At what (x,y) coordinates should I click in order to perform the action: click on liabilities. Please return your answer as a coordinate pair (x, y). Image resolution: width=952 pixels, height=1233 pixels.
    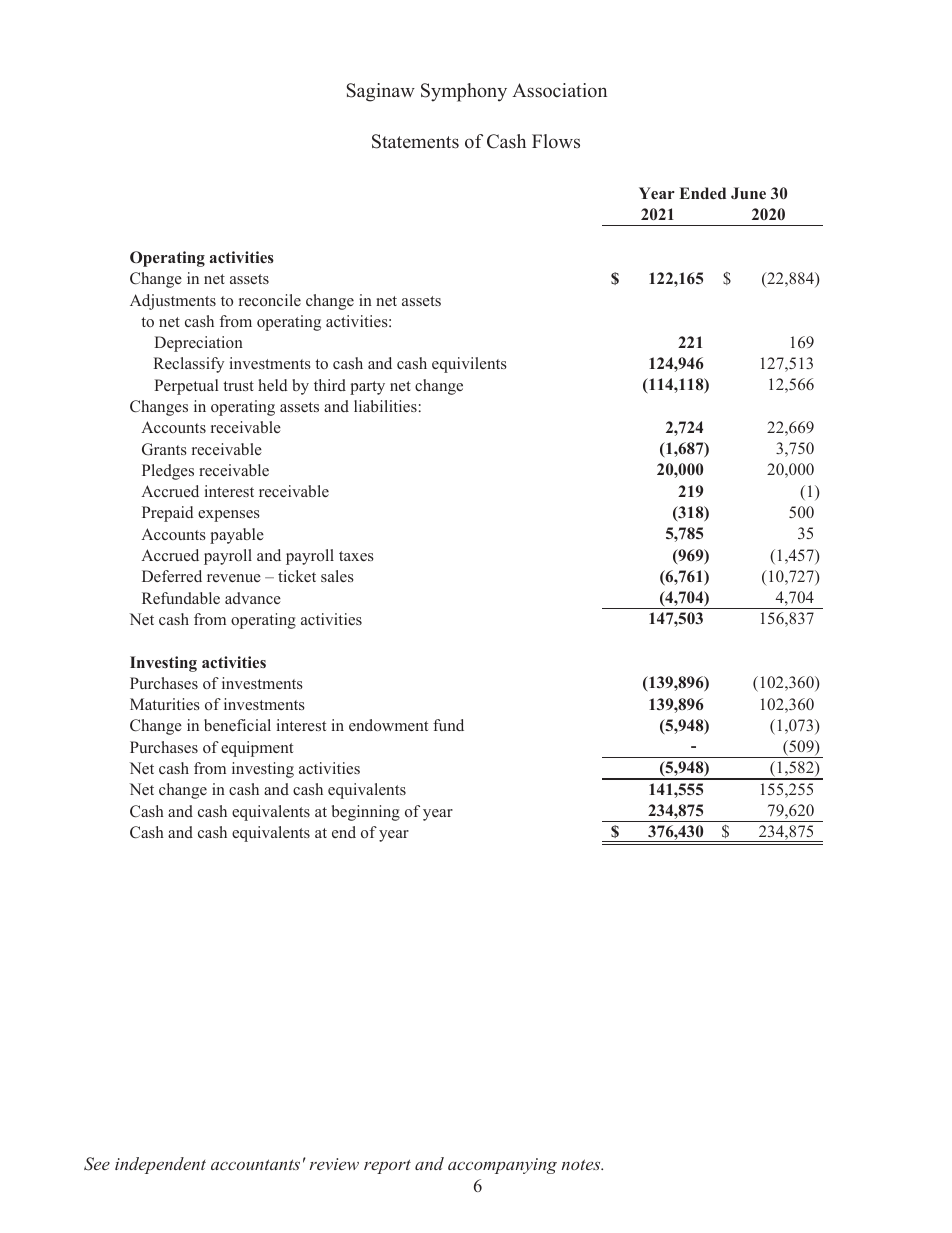
    Looking at the image, I should click on (385, 406).
